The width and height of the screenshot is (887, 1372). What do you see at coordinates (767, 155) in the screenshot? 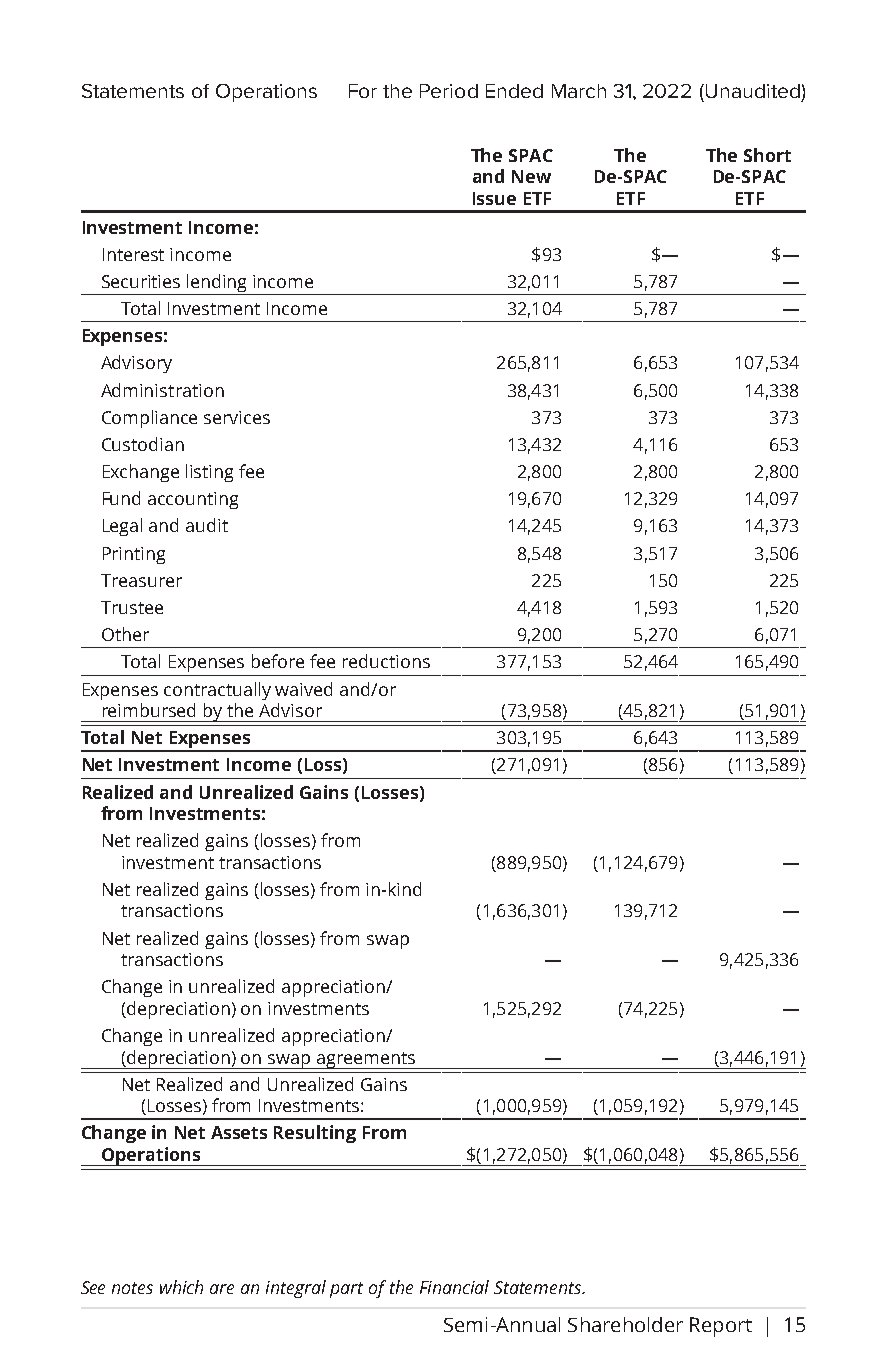
I see `Short` at bounding box center [767, 155].
